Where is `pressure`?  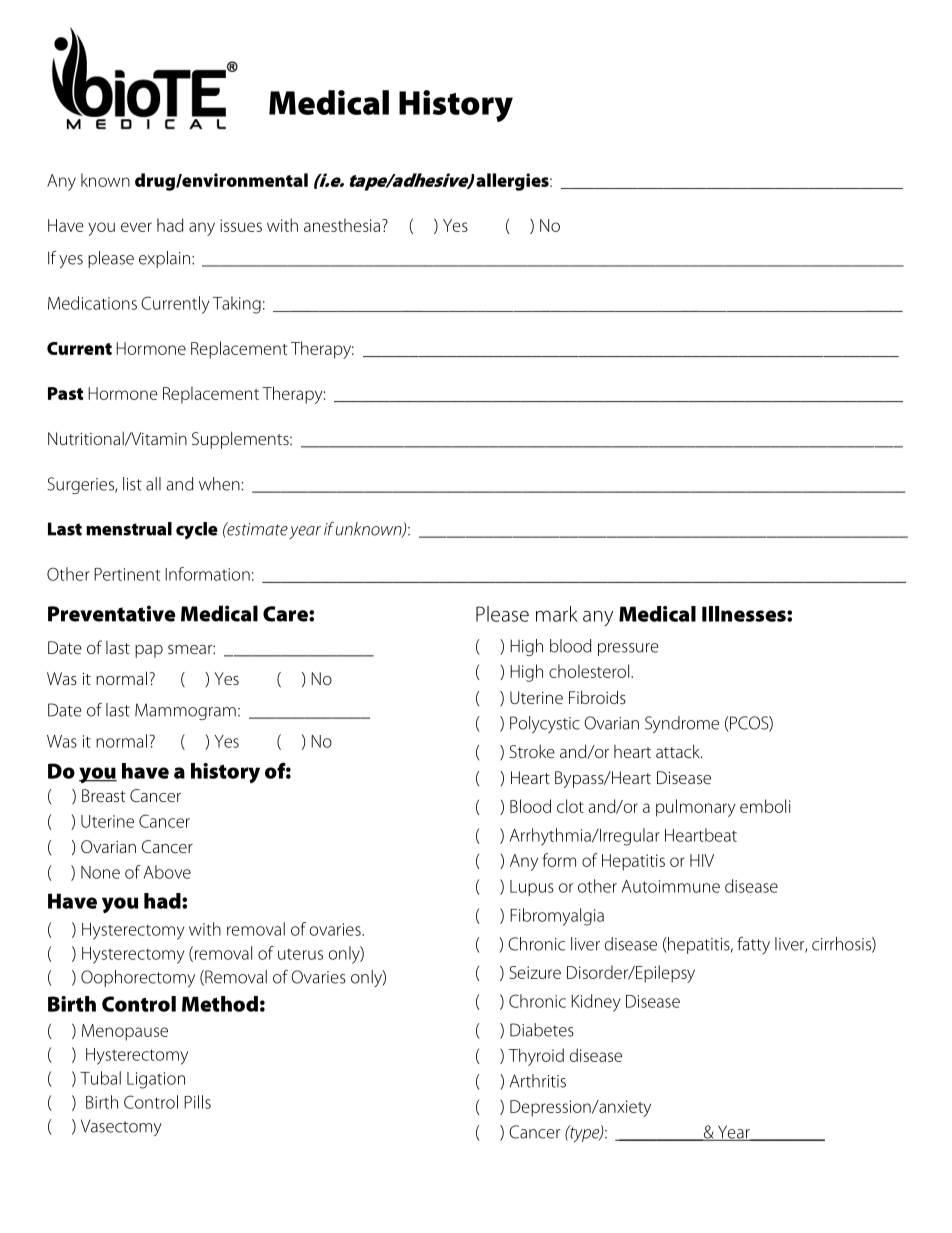 pressure is located at coordinates (628, 649).
